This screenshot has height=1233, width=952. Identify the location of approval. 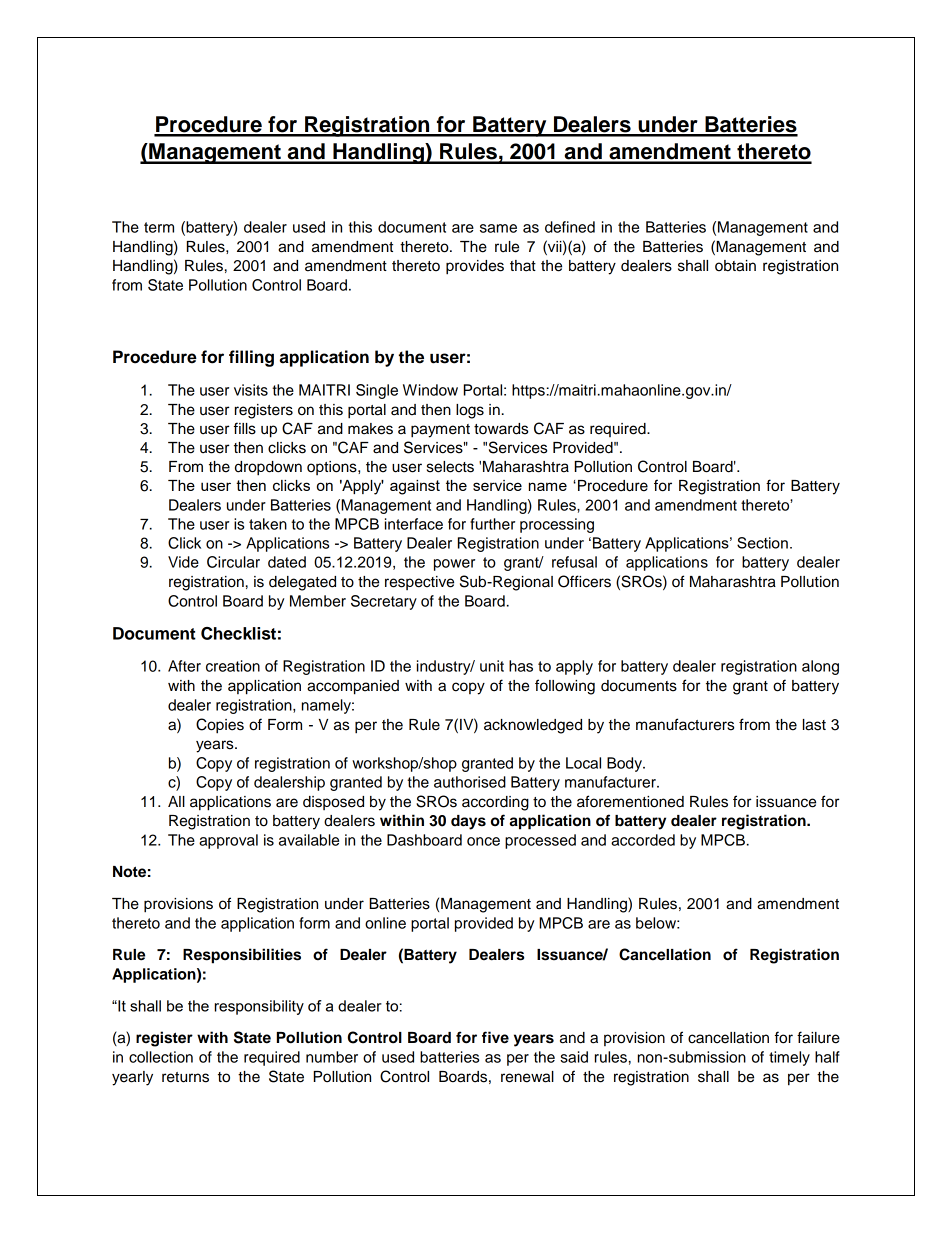
(228, 841).
